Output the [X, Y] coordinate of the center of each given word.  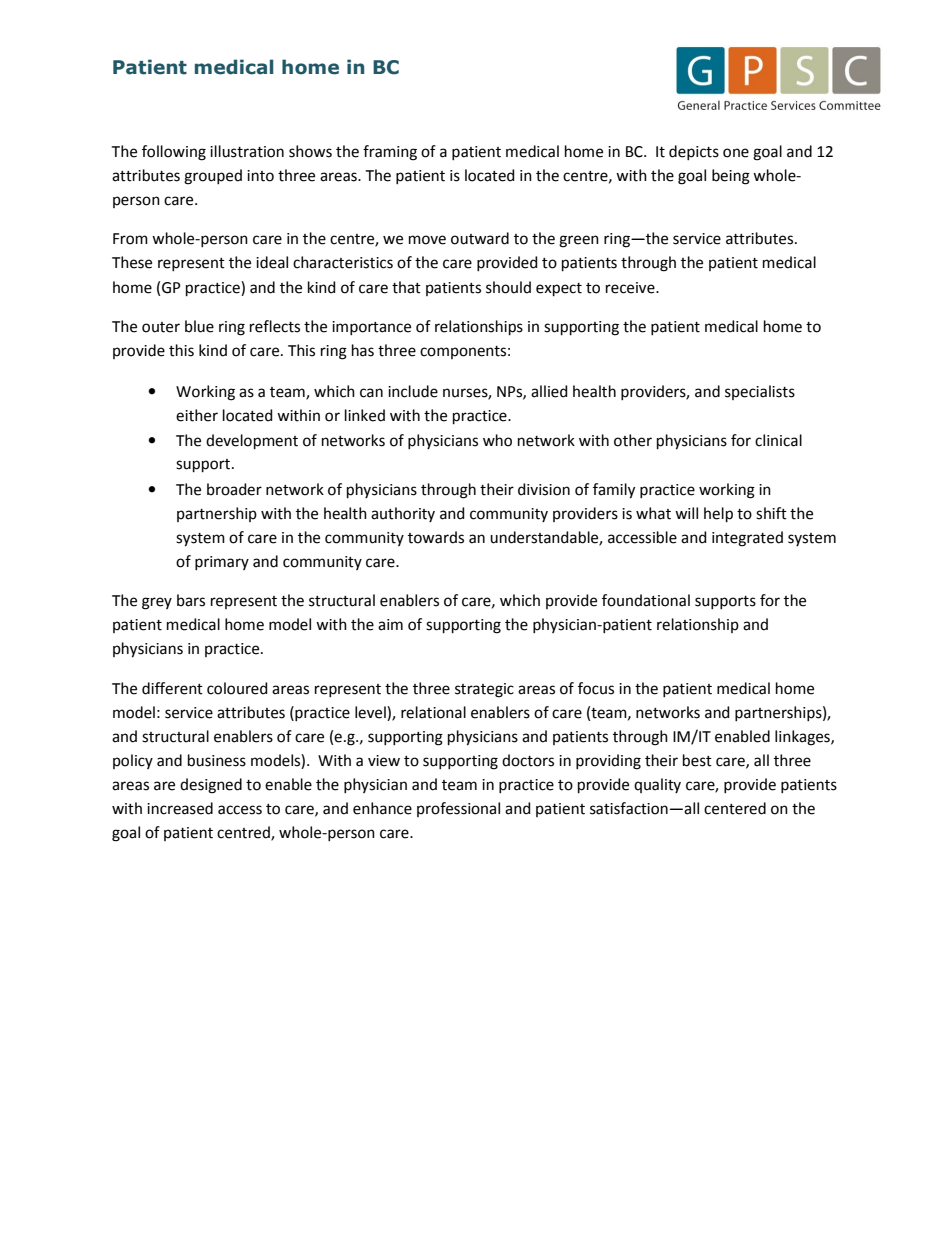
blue [199, 326]
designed [211, 786]
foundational [646, 600]
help [718, 514]
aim [390, 625]
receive [631, 288]
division [544, 489]
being [731, 177]
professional [458, 809]
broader [234, 489]
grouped [213, 177]
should [508, 287]
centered [735, 808]
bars [191, 600]
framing [390, 153]
